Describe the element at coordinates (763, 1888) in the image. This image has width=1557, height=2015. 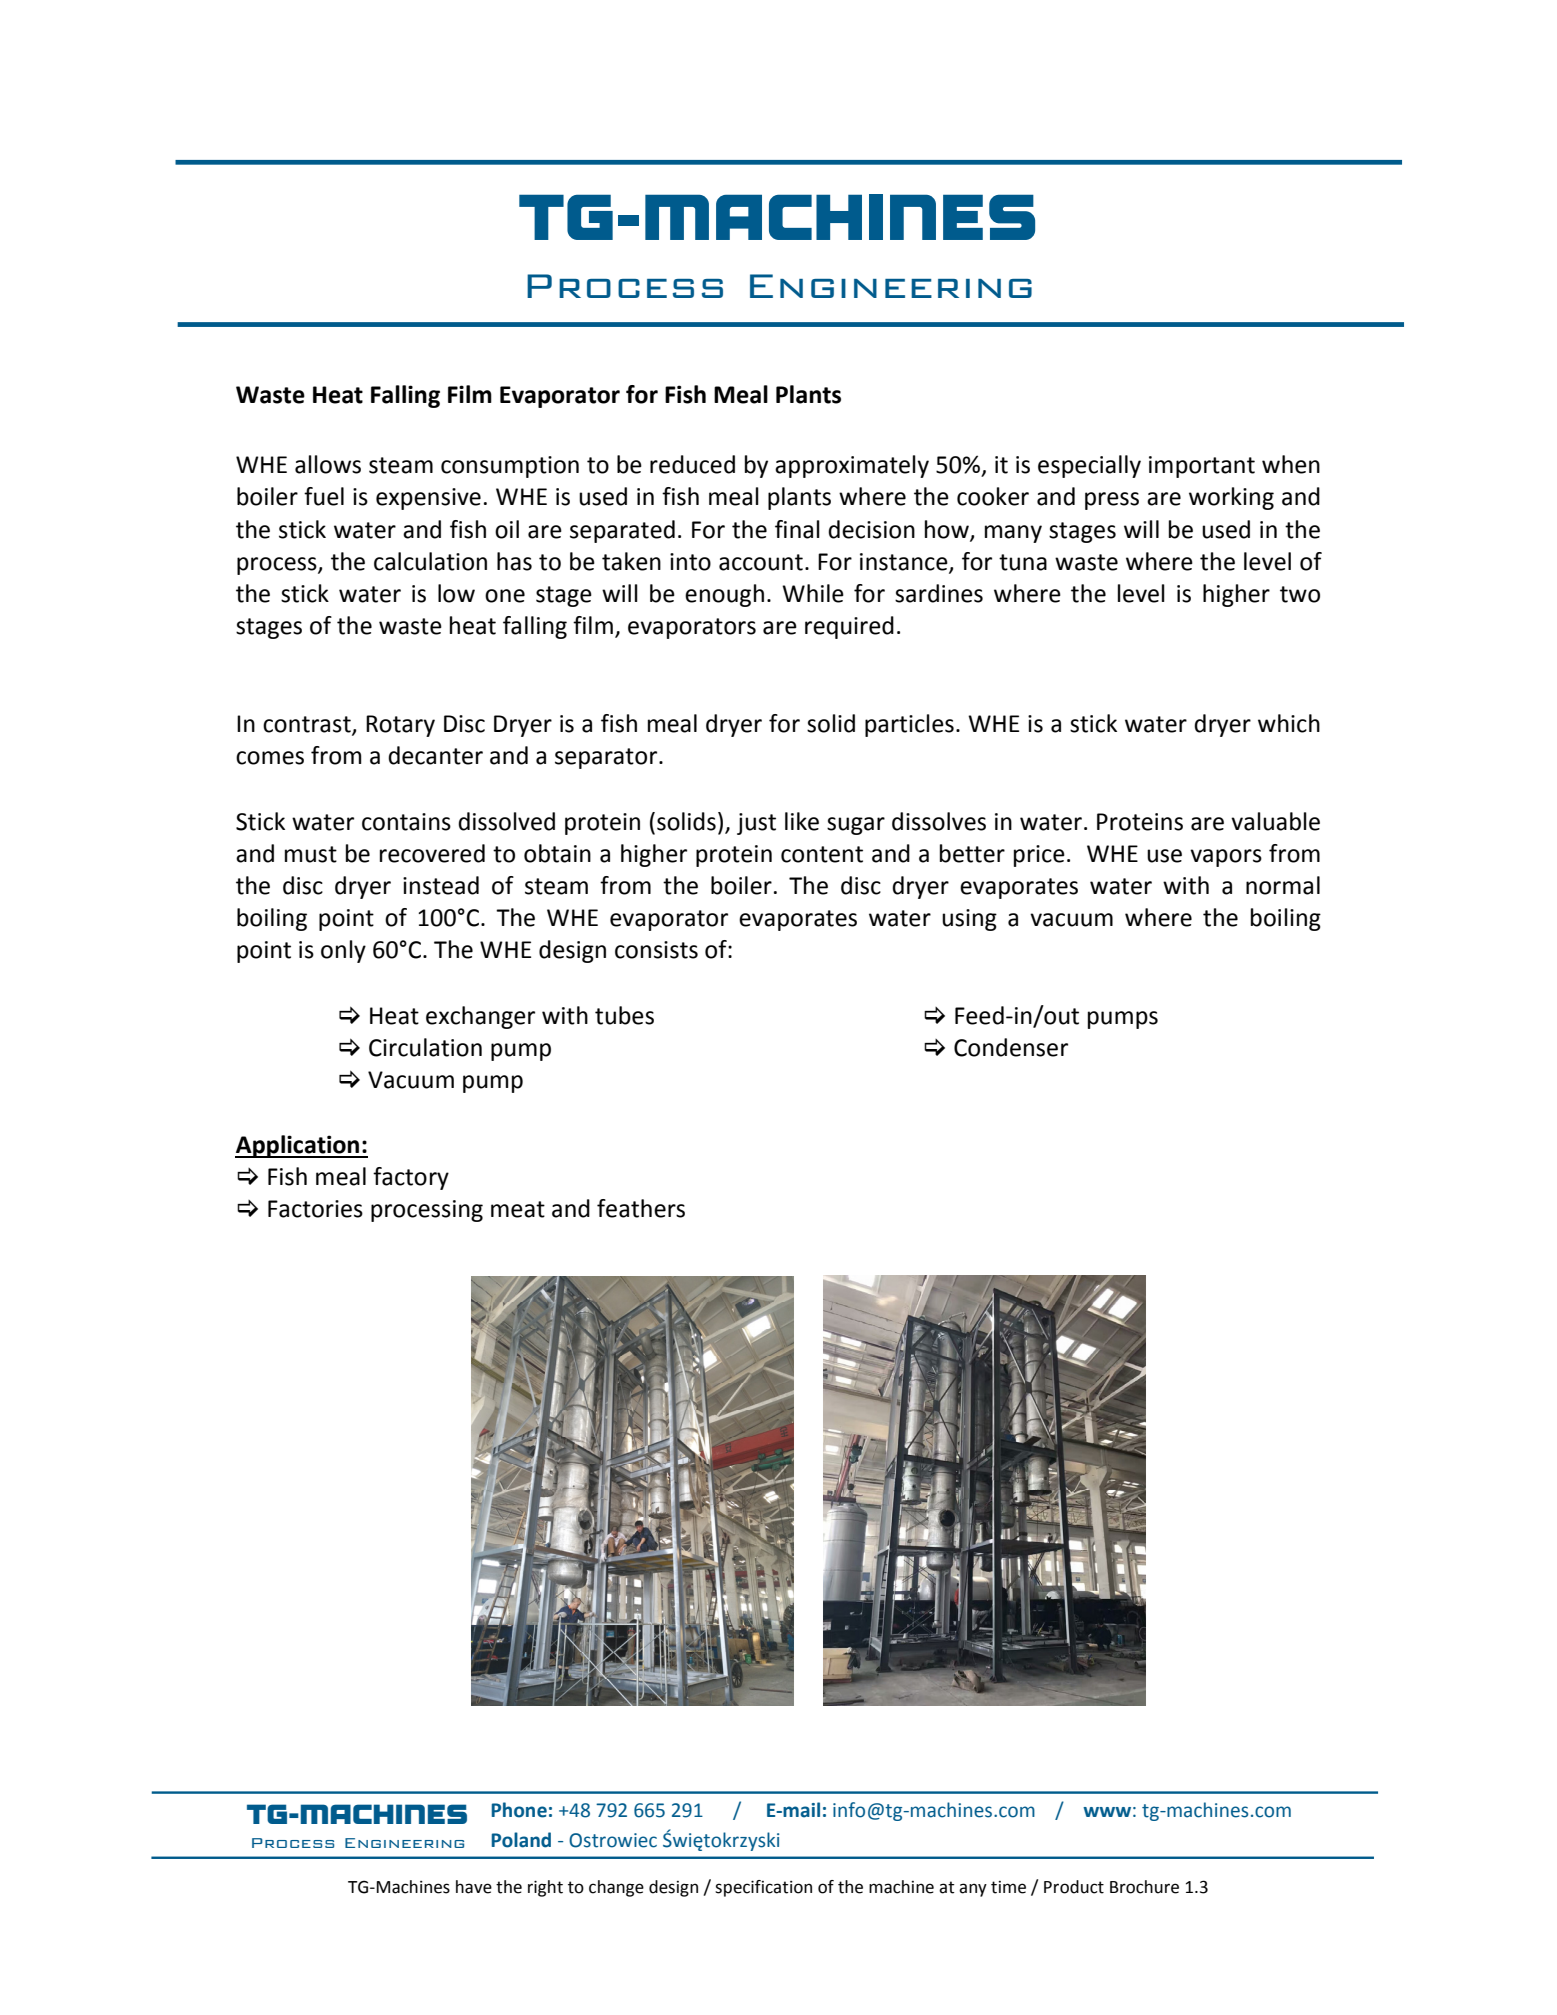
I see `specification` at that location.
